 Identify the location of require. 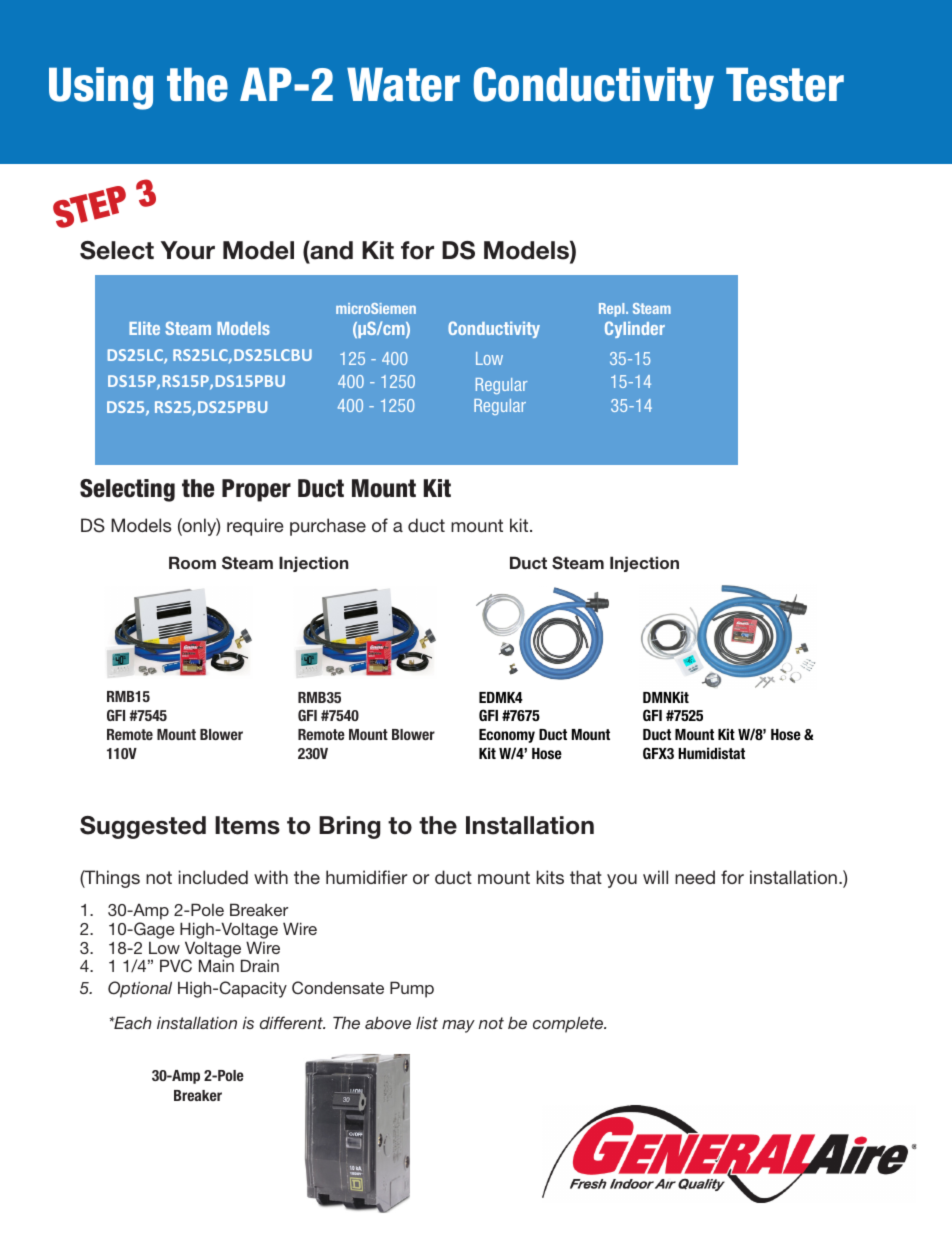
(255, 527).
